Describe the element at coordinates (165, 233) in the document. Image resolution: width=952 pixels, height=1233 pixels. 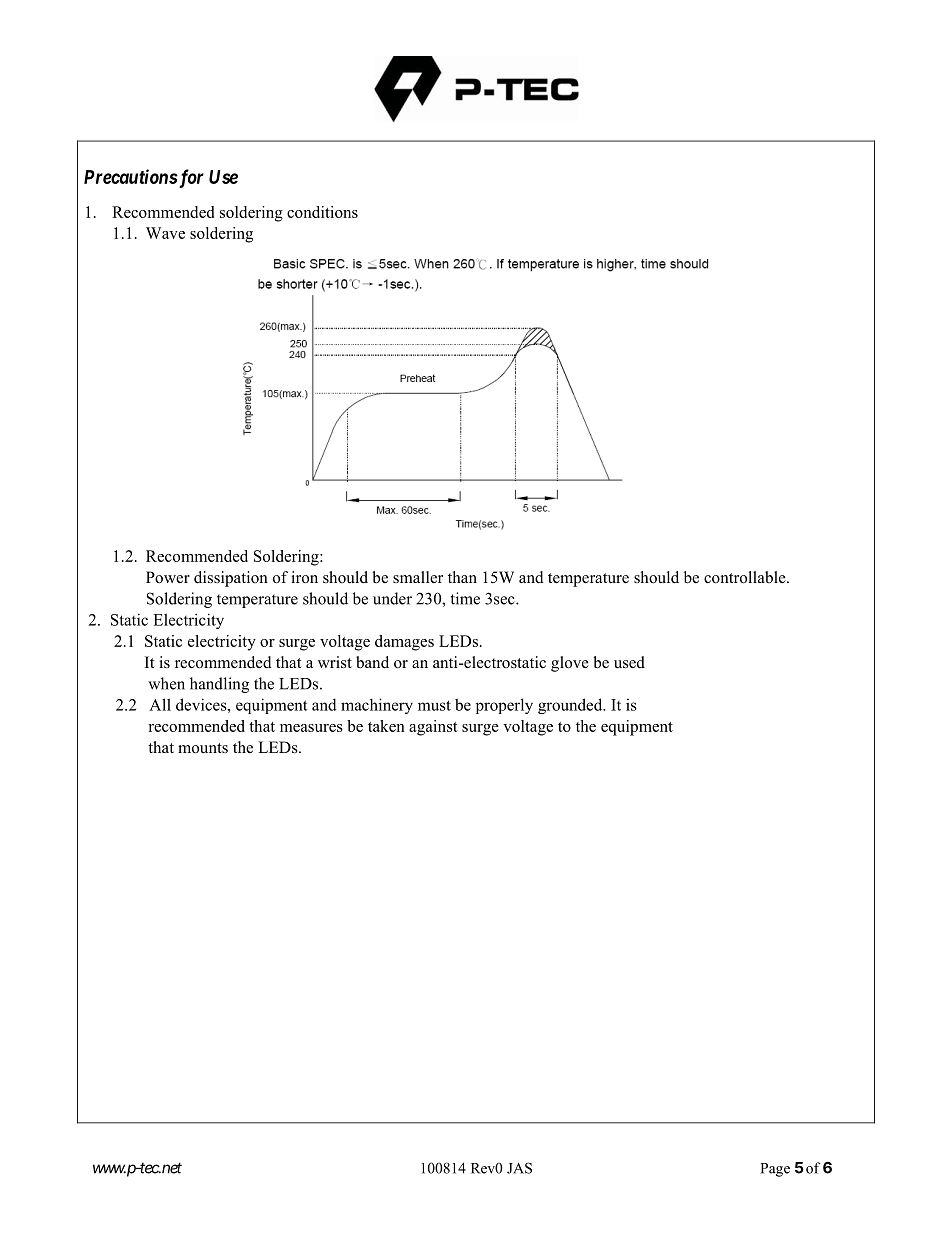
I see `Wave` at that location.
